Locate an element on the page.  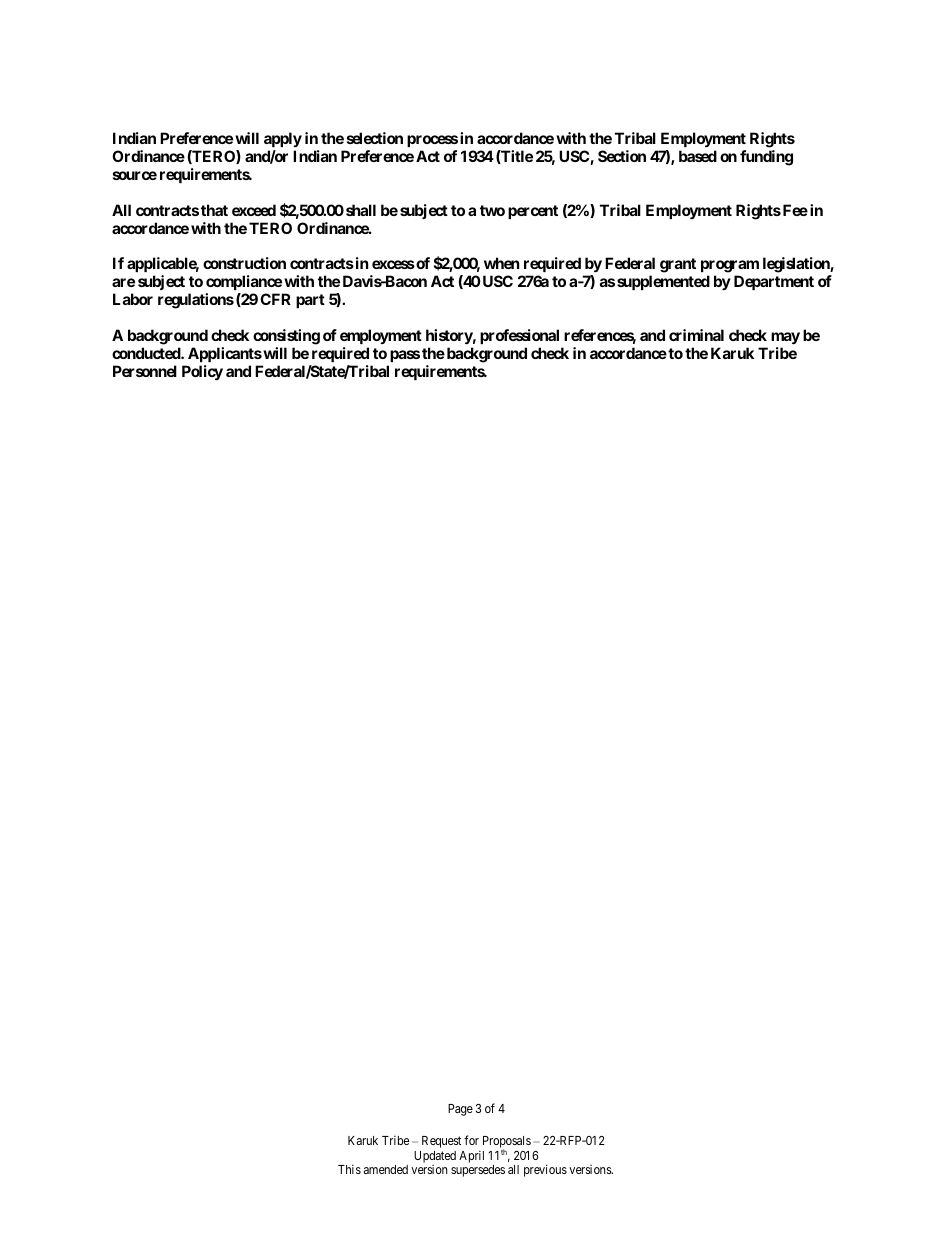
that is located at coordinates (214, 210).
